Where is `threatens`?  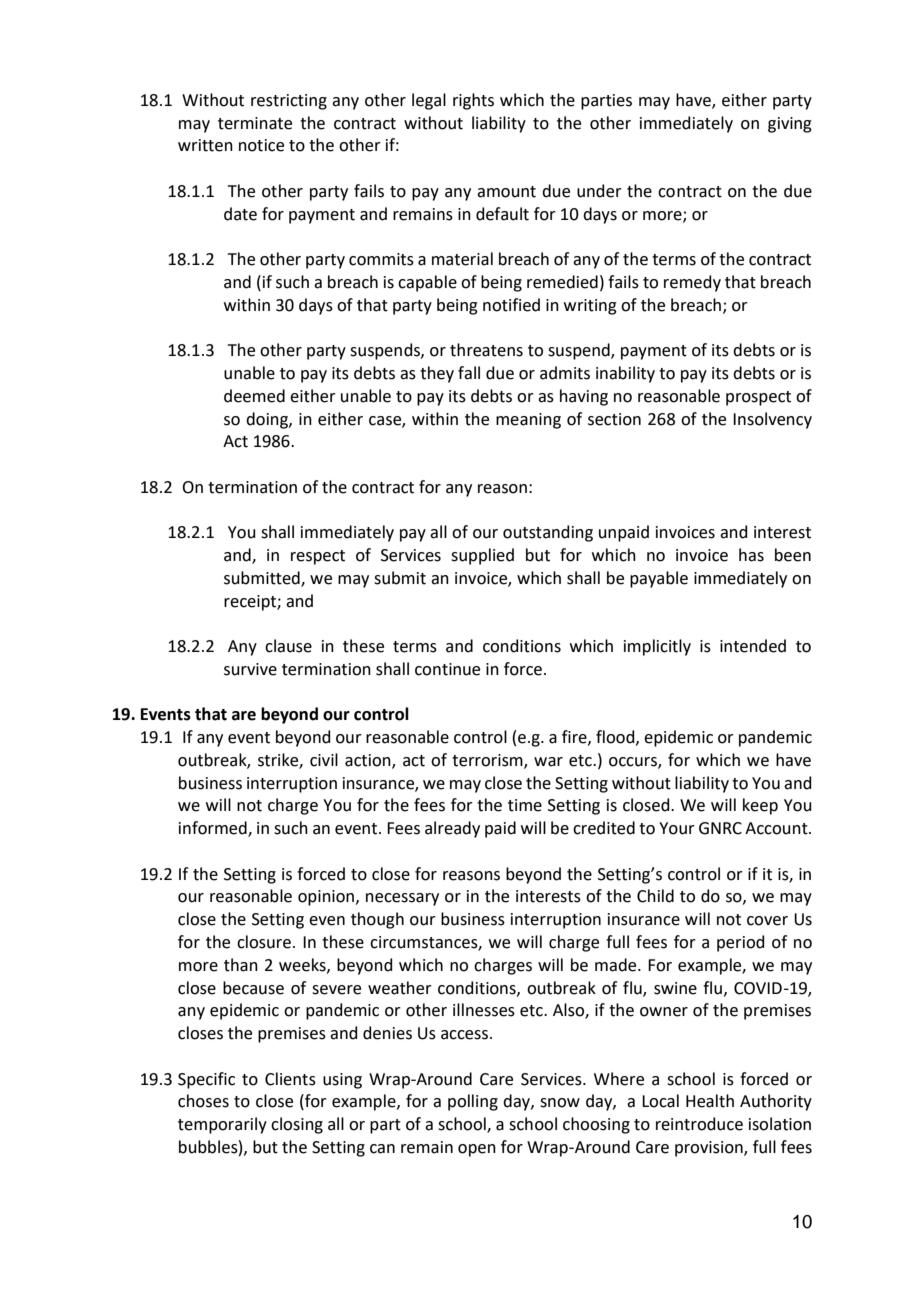
threatens is located at coordinates (486, 350).
